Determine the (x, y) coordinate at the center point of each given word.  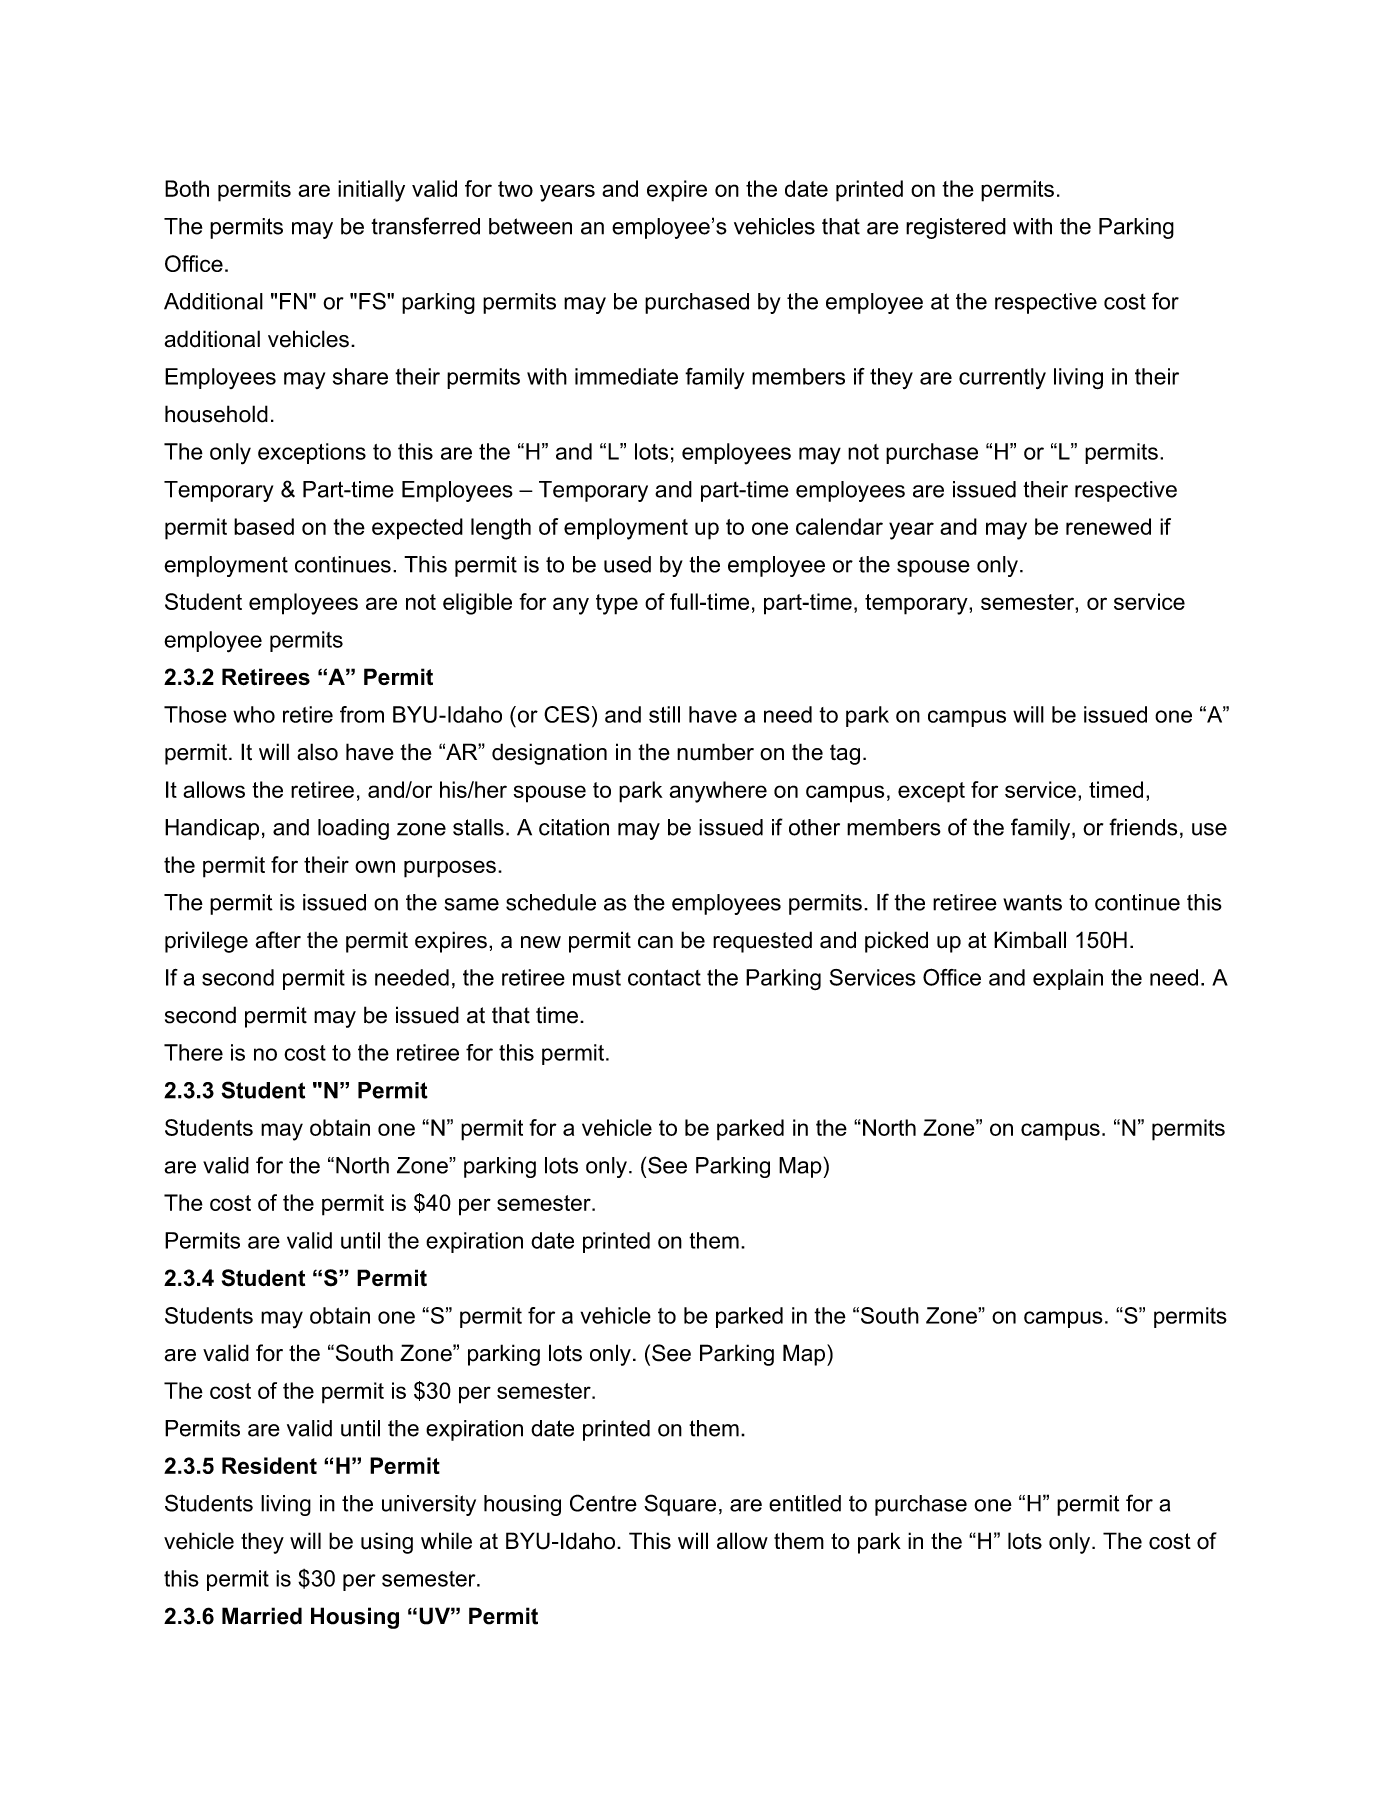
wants (1032, 902)
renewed (1108, 526)
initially (371, 191)
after (278, 940)
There (193, 1052)
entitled (805, 1503)
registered (956, 228)
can (655, 942)
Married (262, 1616)
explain (1068, 979)
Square (680, 1505)
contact (664, 977)
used (627, 564)
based (264, 526)
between (530, 226)
